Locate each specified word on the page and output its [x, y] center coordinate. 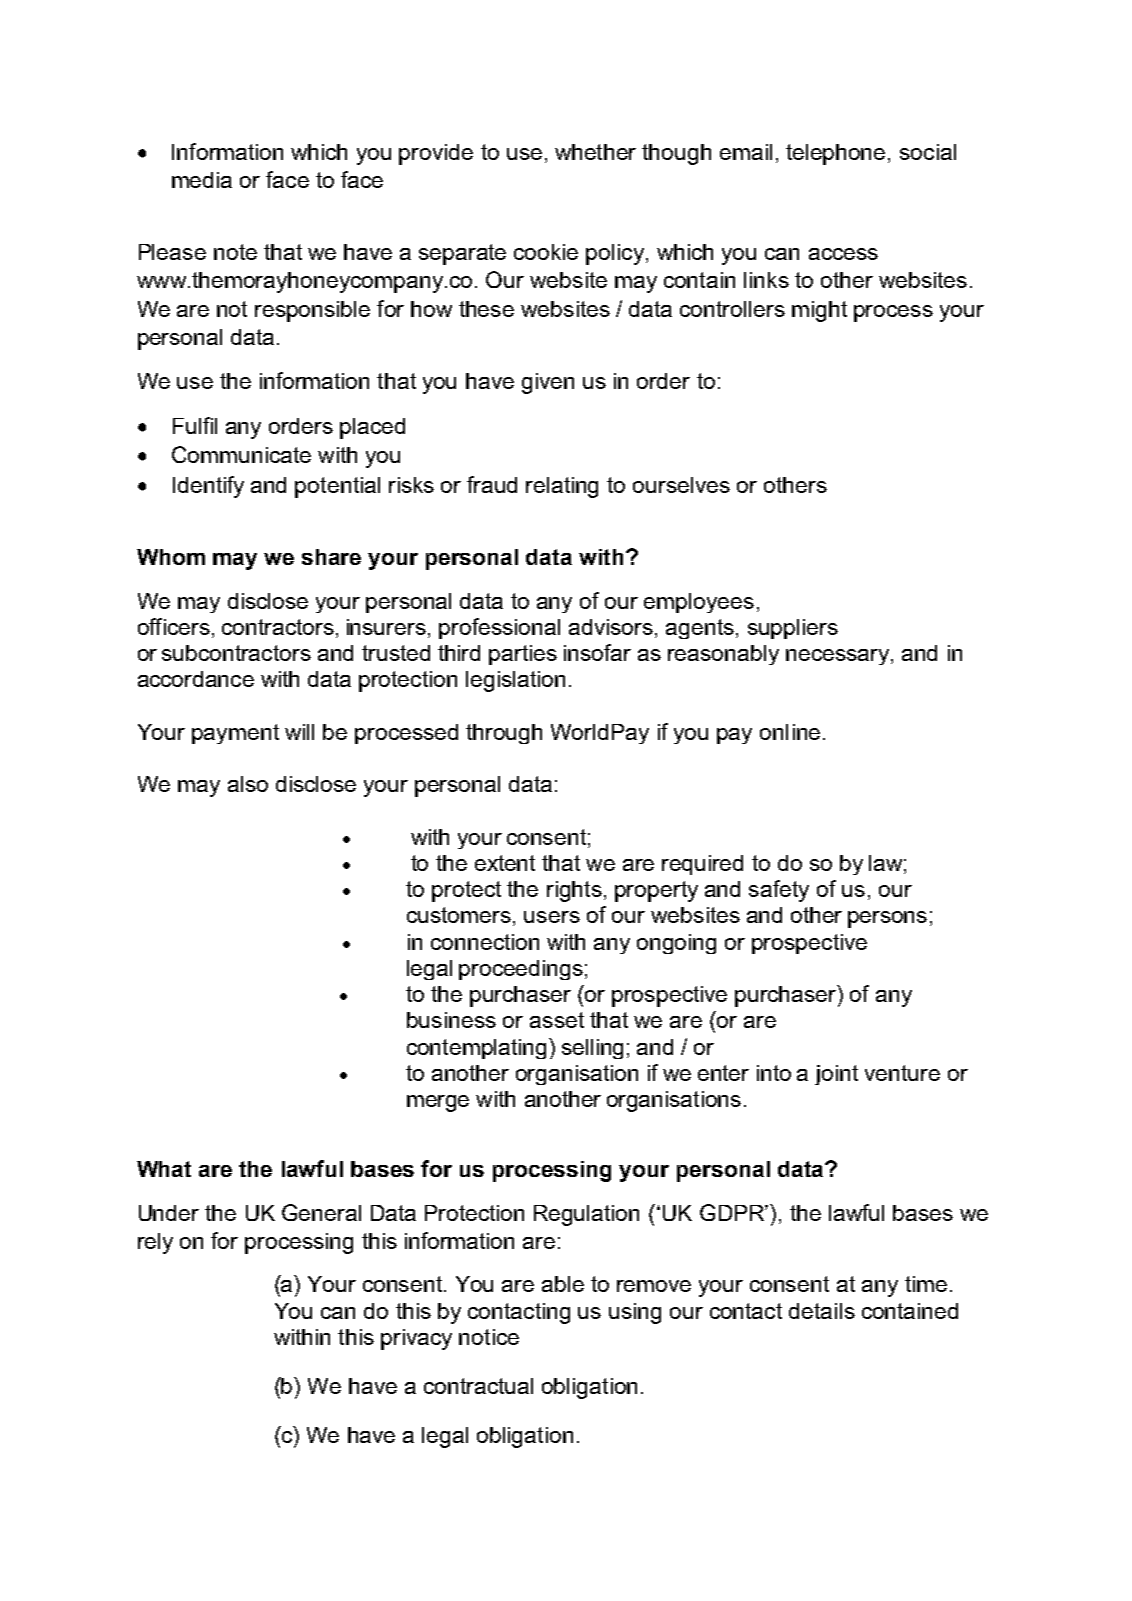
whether [595, 152]
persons [887, 919]
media [202, 180]
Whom [171, 557]
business [451, 1020]
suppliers [793, 629]
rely [155, 1243]
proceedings [521, 970]
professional [499, 628]
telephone [835, 154]
